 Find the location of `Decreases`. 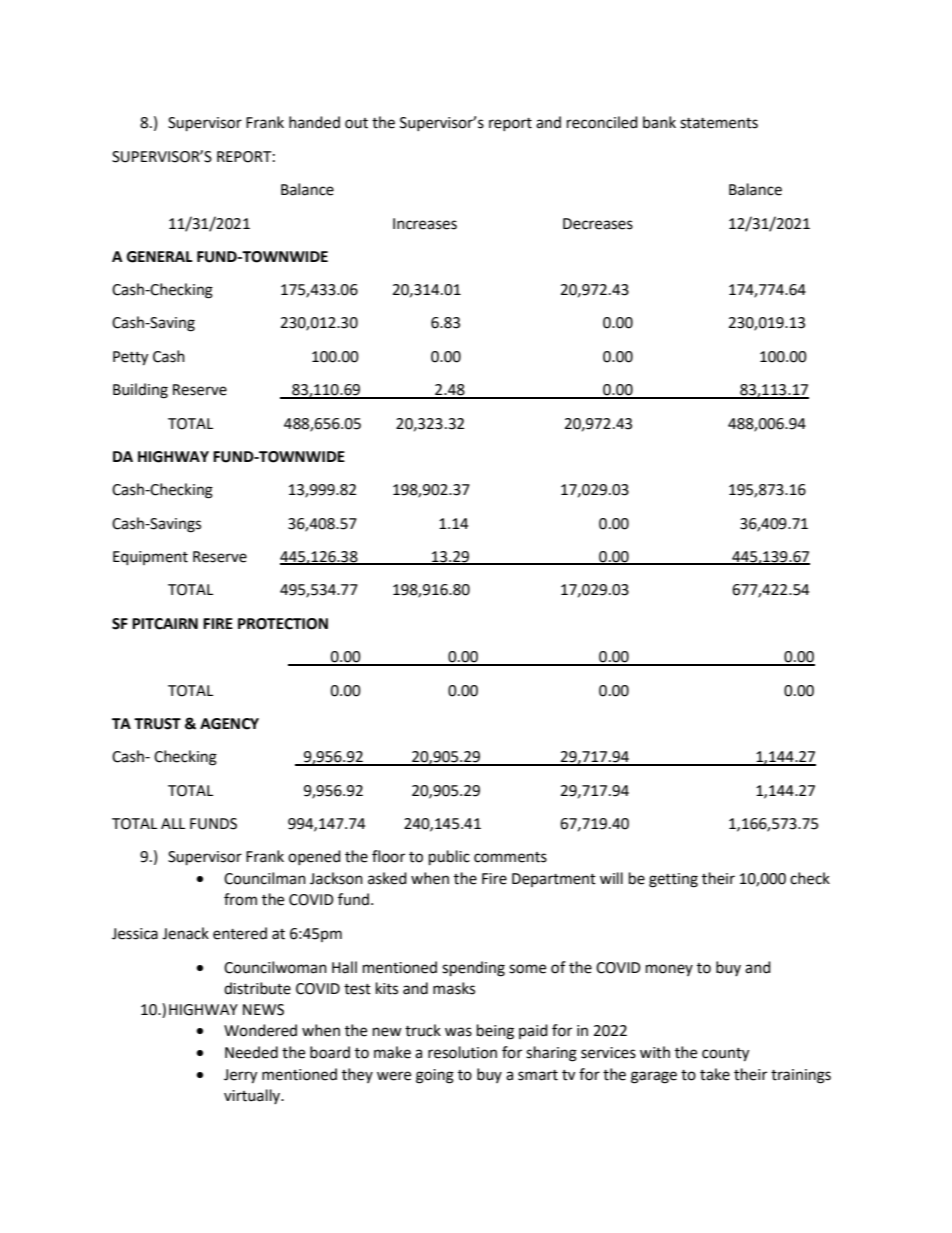

Decreases is located at coordinates (598, 224).
